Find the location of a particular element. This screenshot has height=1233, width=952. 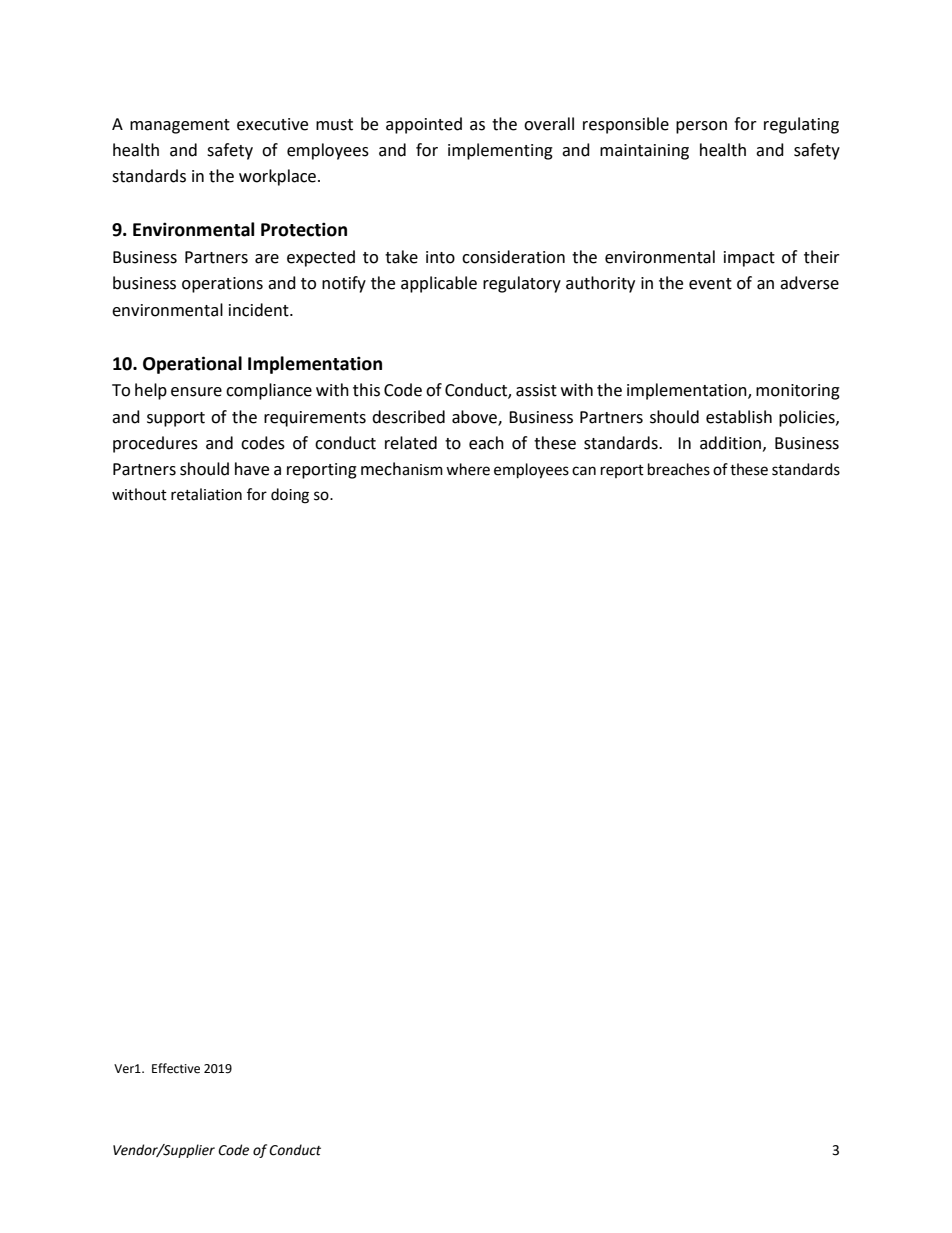

implementing is located at coordinates (500, 151).
